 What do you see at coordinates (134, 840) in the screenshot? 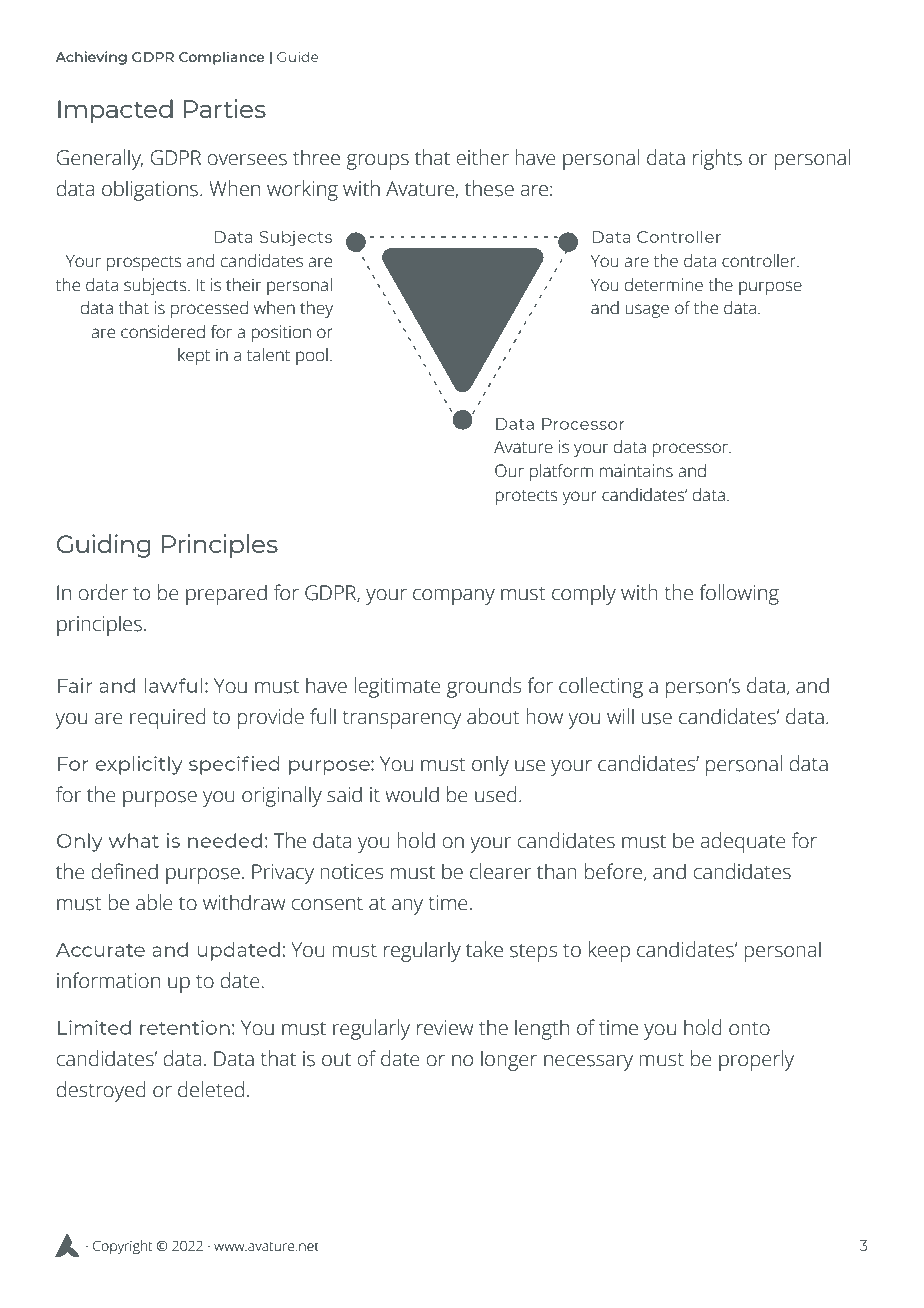
I see `what` at bounding box center [134, 840].
